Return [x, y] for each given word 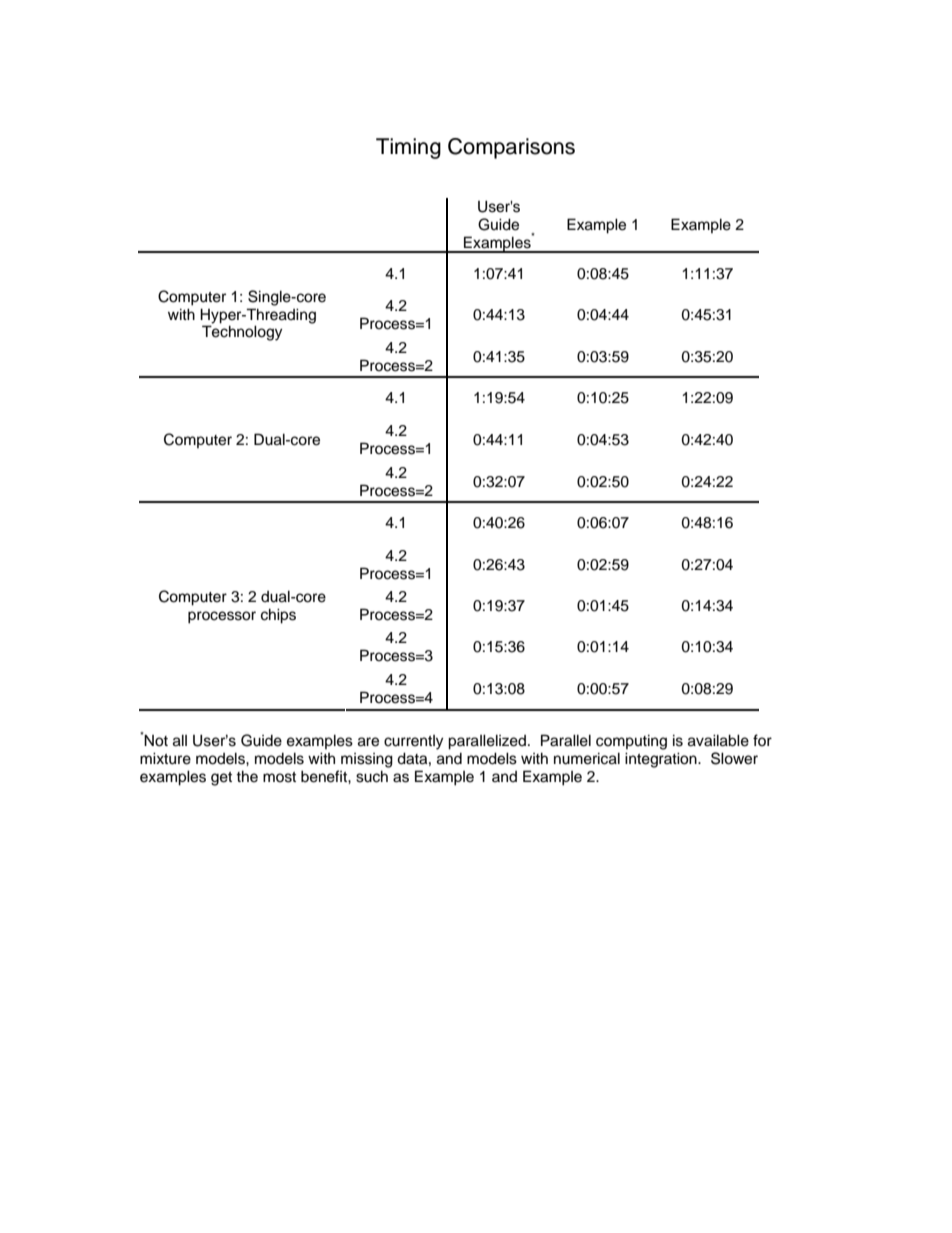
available [718, 740]
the [247, 776]
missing [367, 760]
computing [631, 742]
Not [156, 740]
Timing [408, 148]
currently [413, 742]
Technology [242, 333]
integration [662, 760]
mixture [165, 758]
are [368, 742]
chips [278, 616]
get [221, 779]
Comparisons [511, 148]
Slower [734, 758]
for [762, 740]
